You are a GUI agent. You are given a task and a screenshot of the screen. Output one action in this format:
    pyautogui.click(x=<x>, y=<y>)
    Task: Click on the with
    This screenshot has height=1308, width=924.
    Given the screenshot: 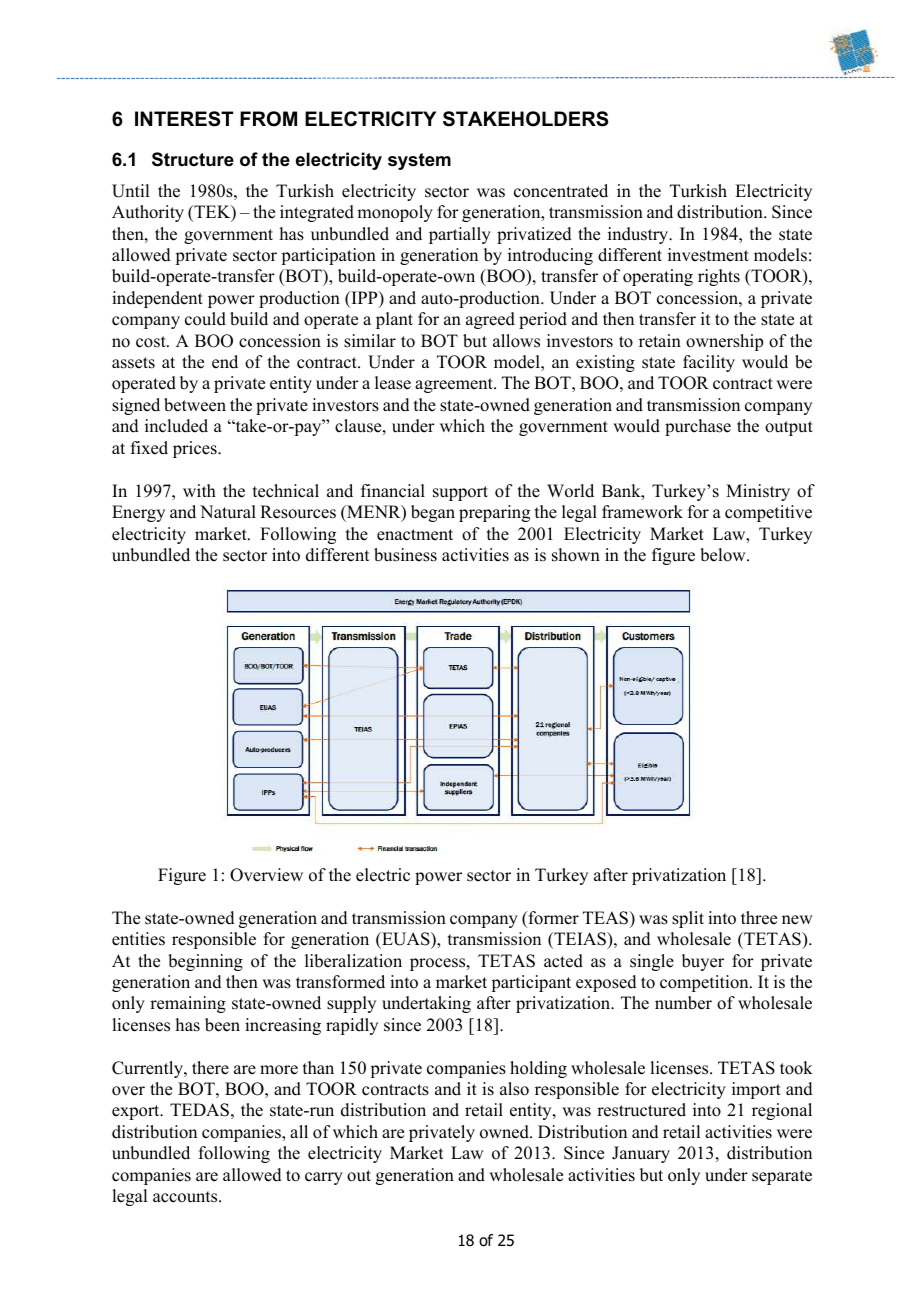 What is the action you would take?
    pyautogui.click(x=199, y=490)
